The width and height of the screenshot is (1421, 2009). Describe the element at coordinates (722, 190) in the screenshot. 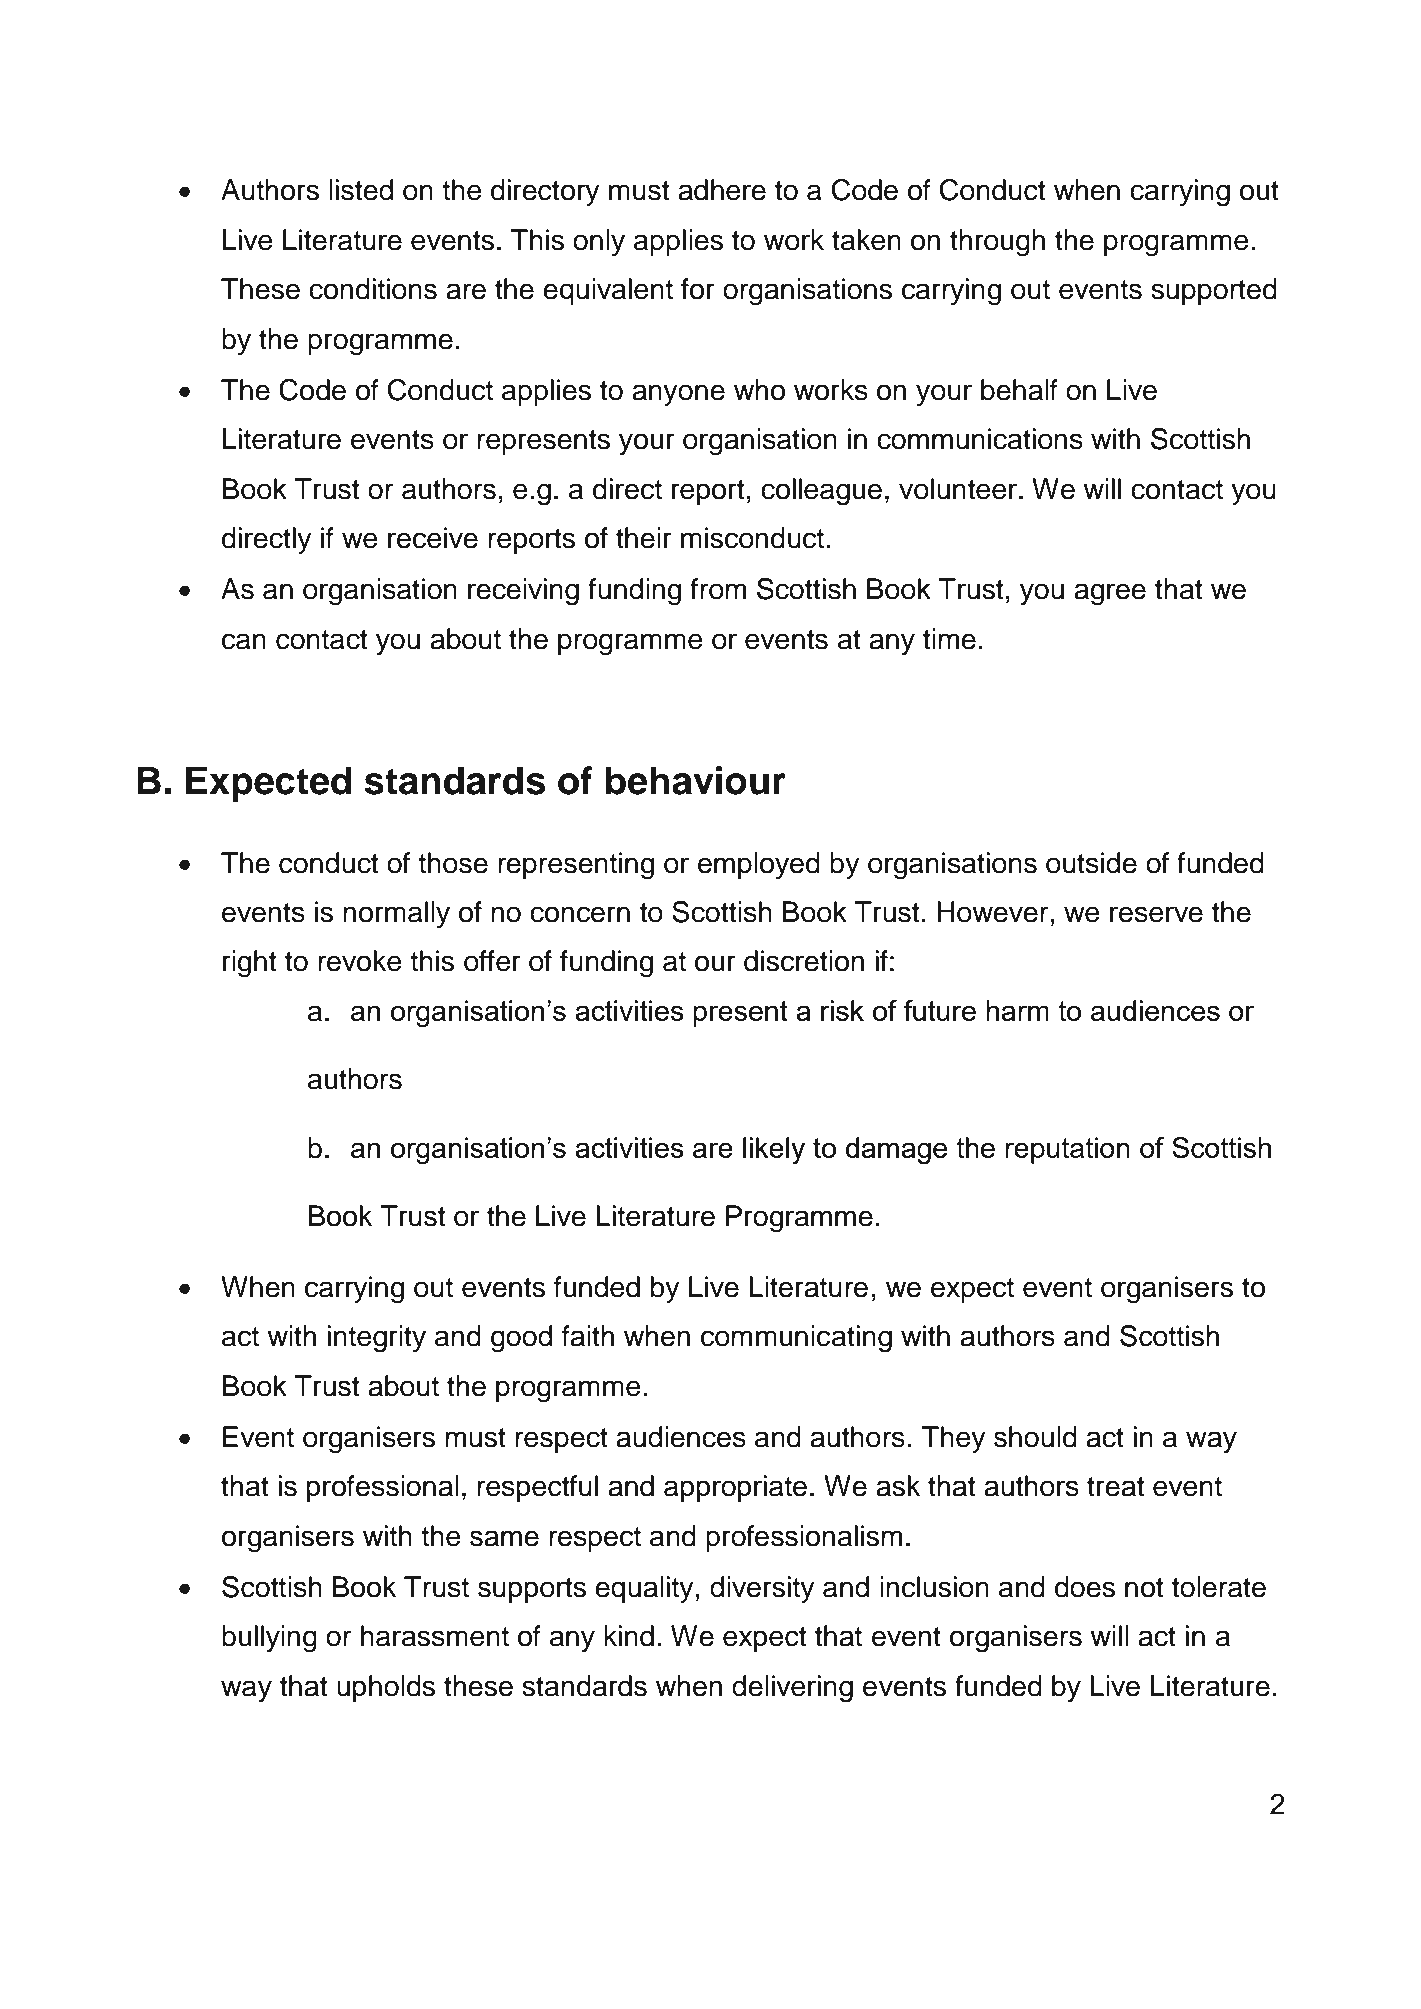

I see `adhere` at that location.
